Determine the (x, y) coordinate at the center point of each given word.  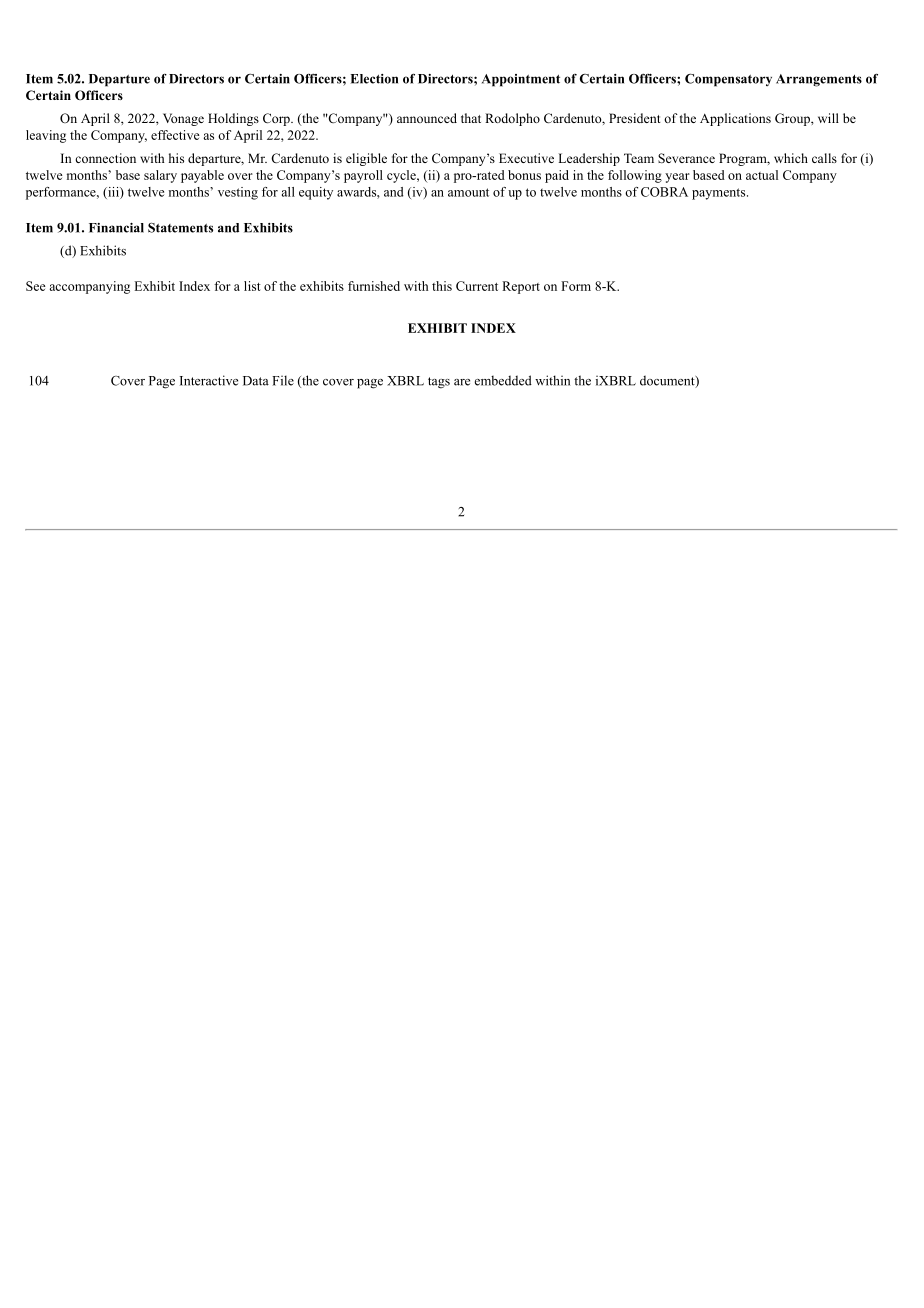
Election (374, 79)
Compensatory (728, 80)
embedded (503, 380)
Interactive (209, 380)
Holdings (233, 119)
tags (439, 383)
